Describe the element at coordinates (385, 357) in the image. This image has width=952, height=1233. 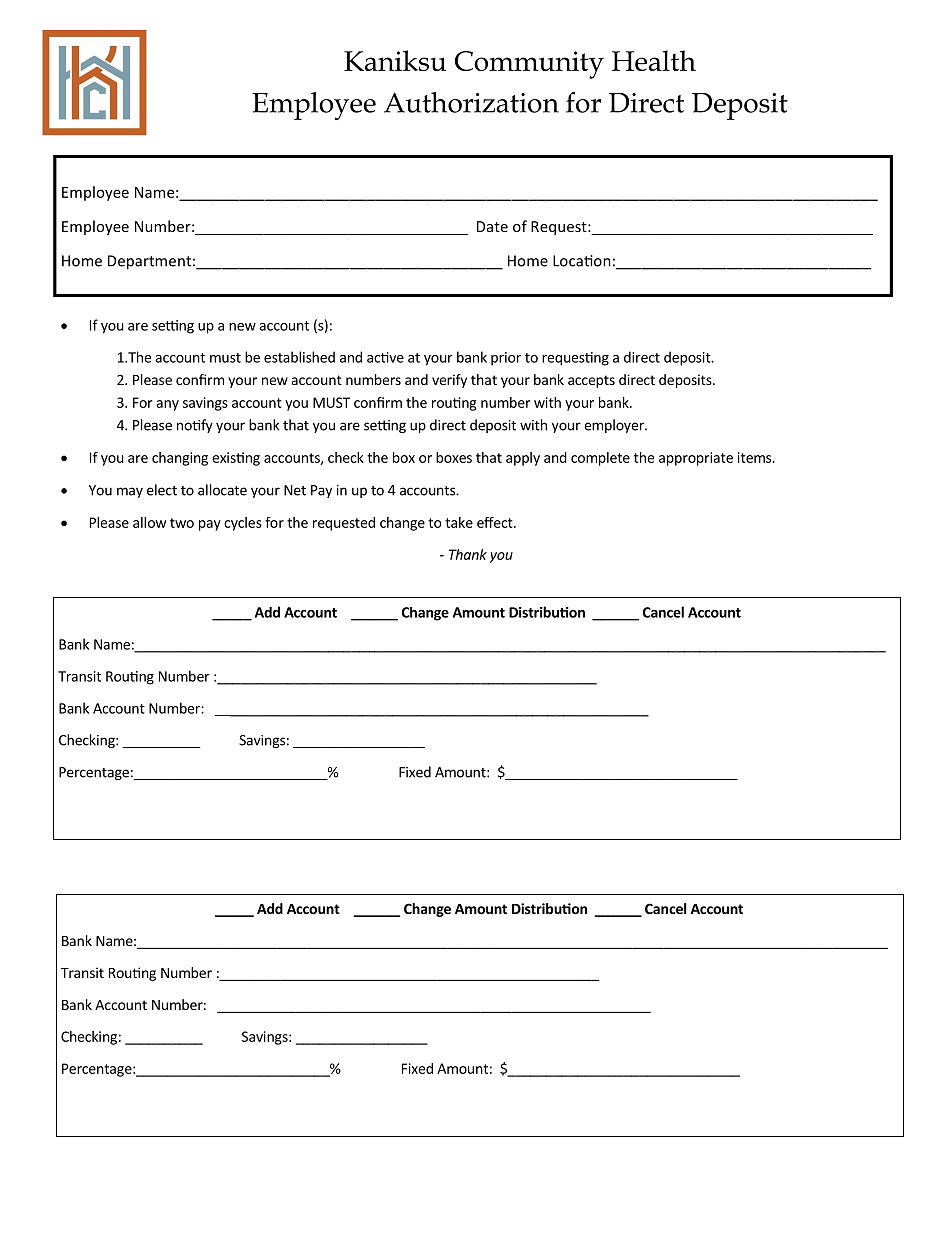
I see `active` at that location.
